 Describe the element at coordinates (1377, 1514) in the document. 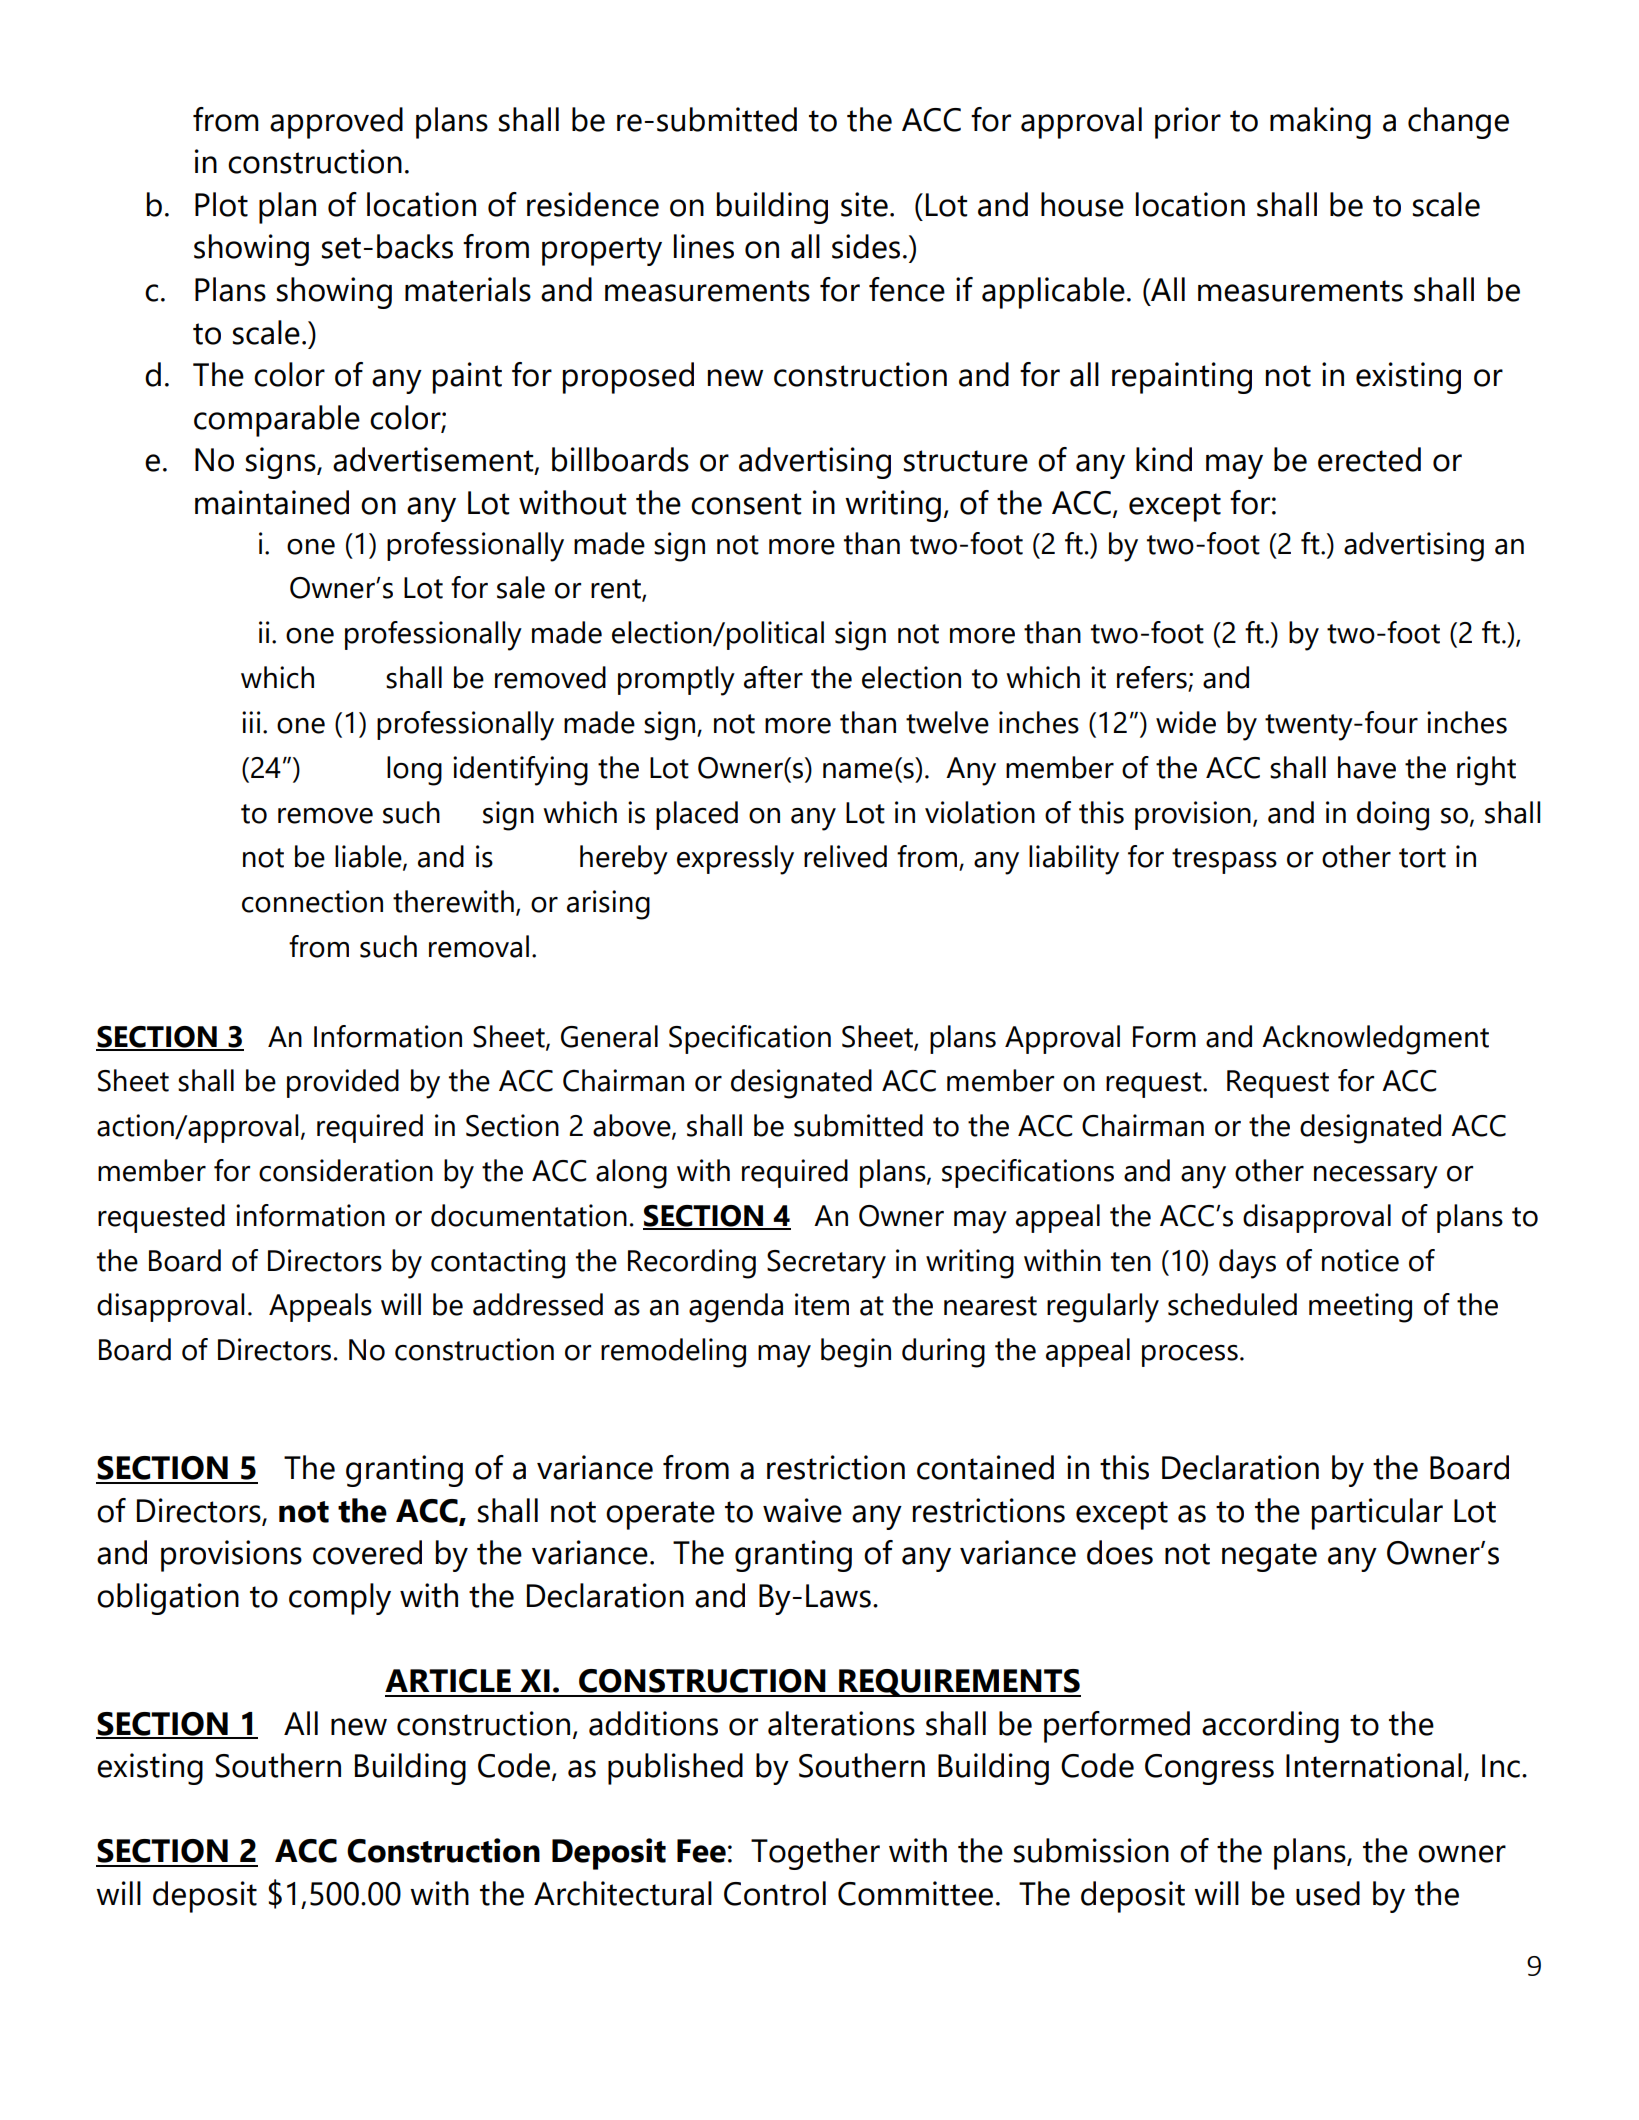

I see `particular` at that location.
